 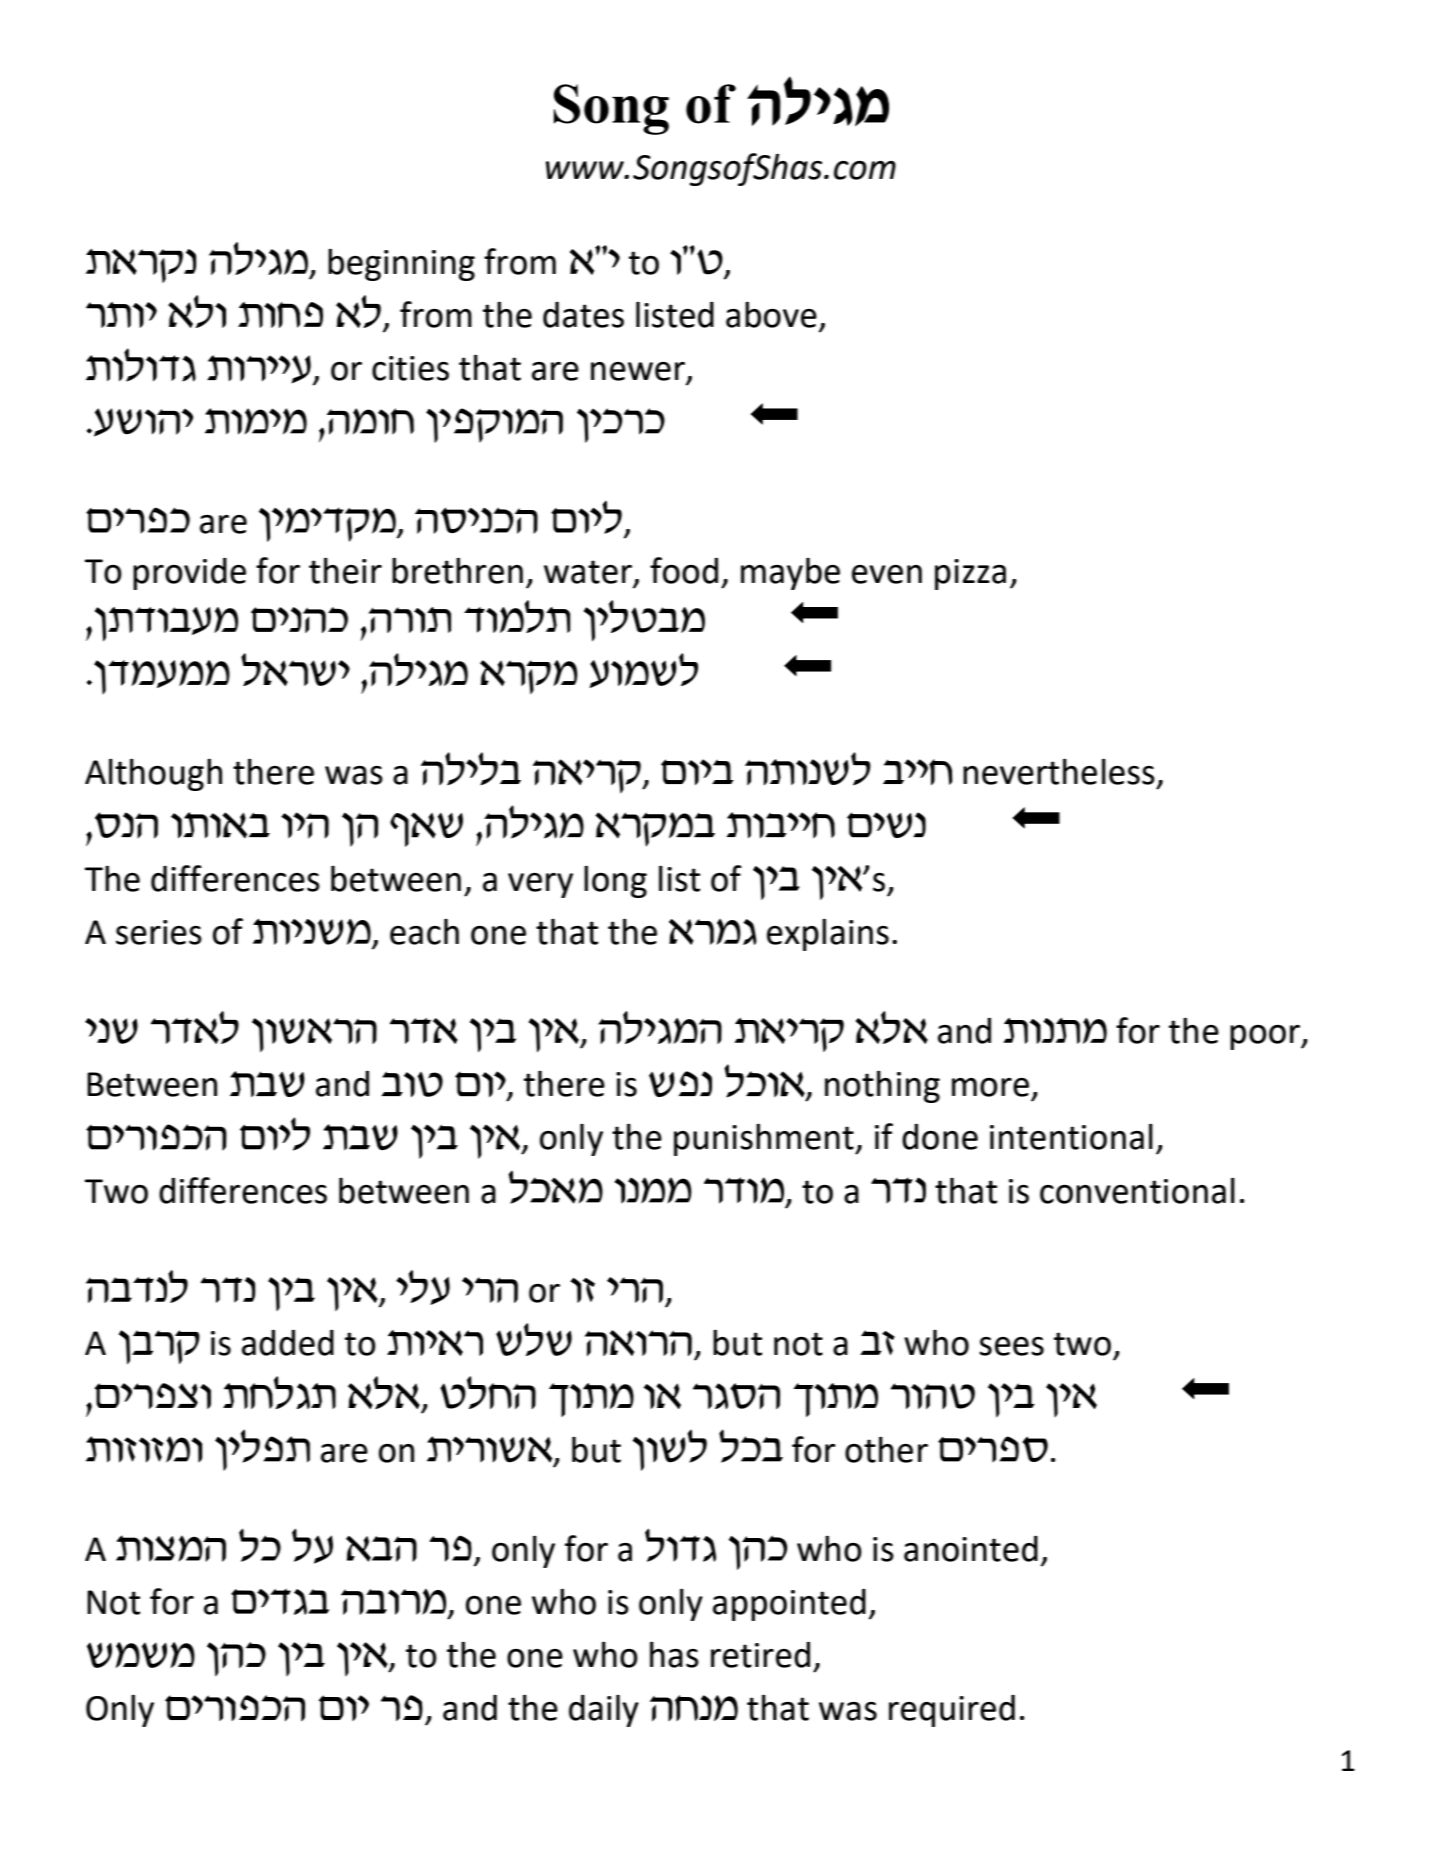 What do you see at coordinates (1266, 1037) in the document?
I see `poor` at bounding box center [1266, 1037].
